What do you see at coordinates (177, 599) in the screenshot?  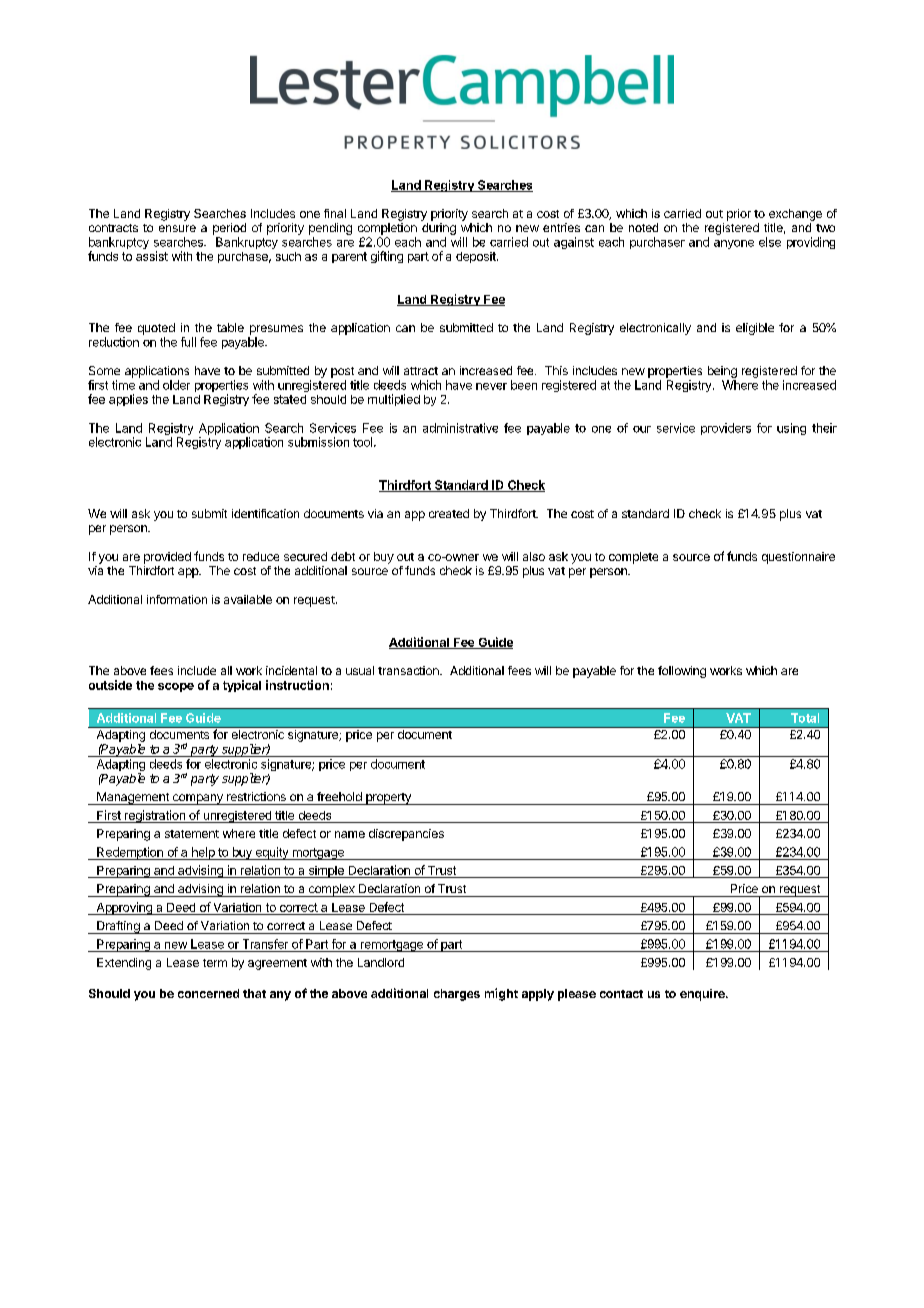 I see `information` at bounding box center [177, 599].
